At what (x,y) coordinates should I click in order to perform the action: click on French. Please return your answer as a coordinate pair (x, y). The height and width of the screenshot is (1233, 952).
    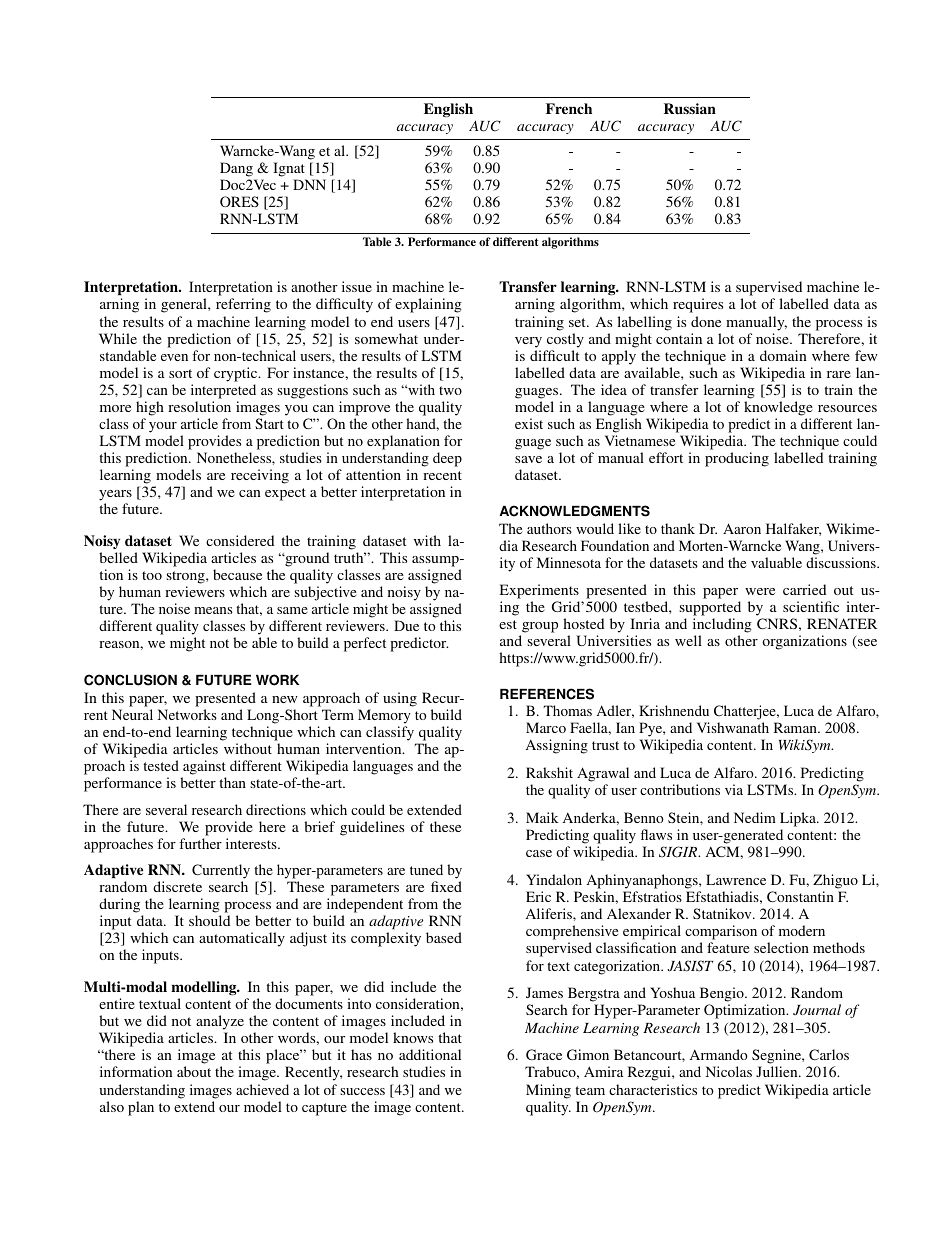
    Looking at the image, I should click on (569, 108).
